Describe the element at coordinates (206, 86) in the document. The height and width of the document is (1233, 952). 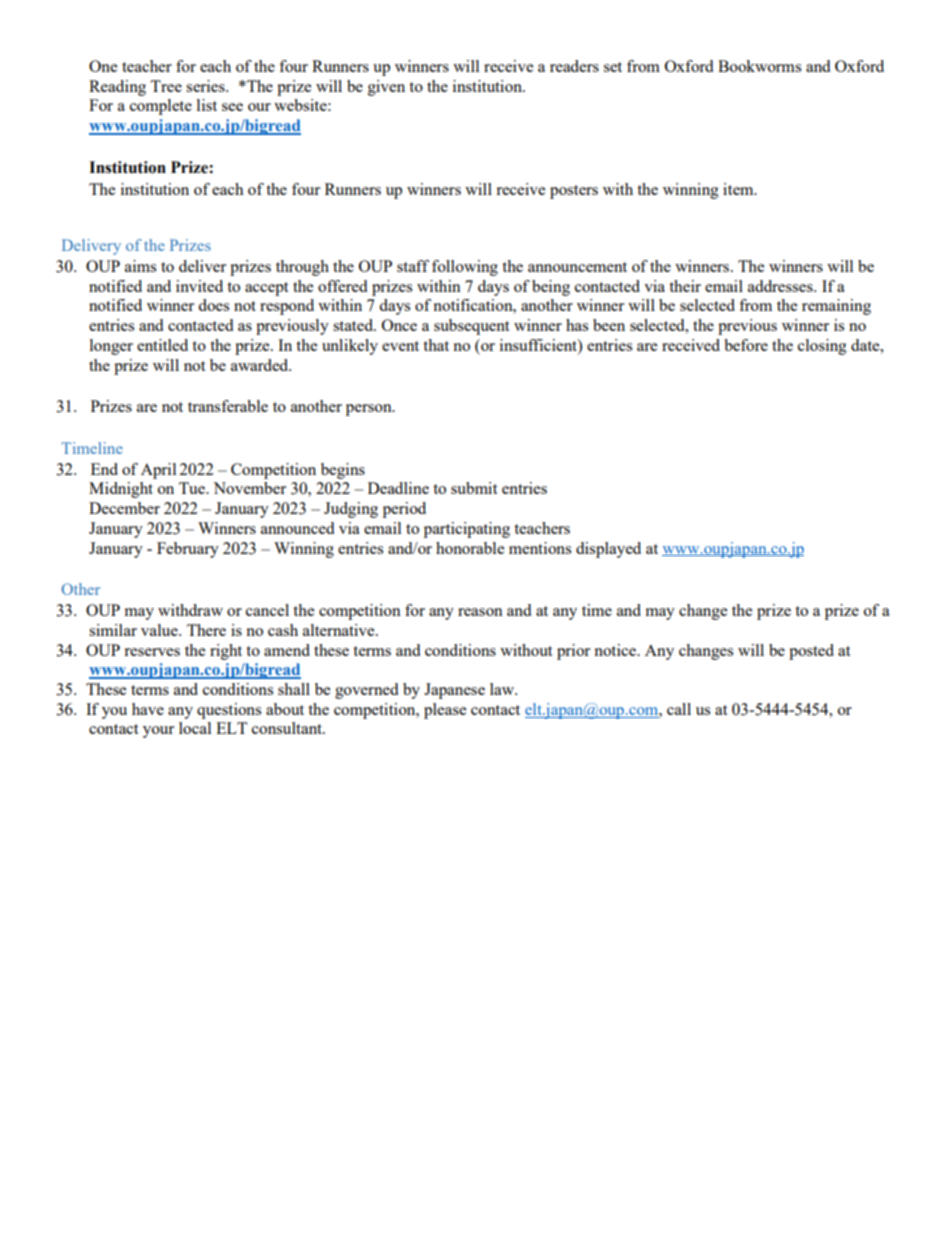
I see `series` at that location.
